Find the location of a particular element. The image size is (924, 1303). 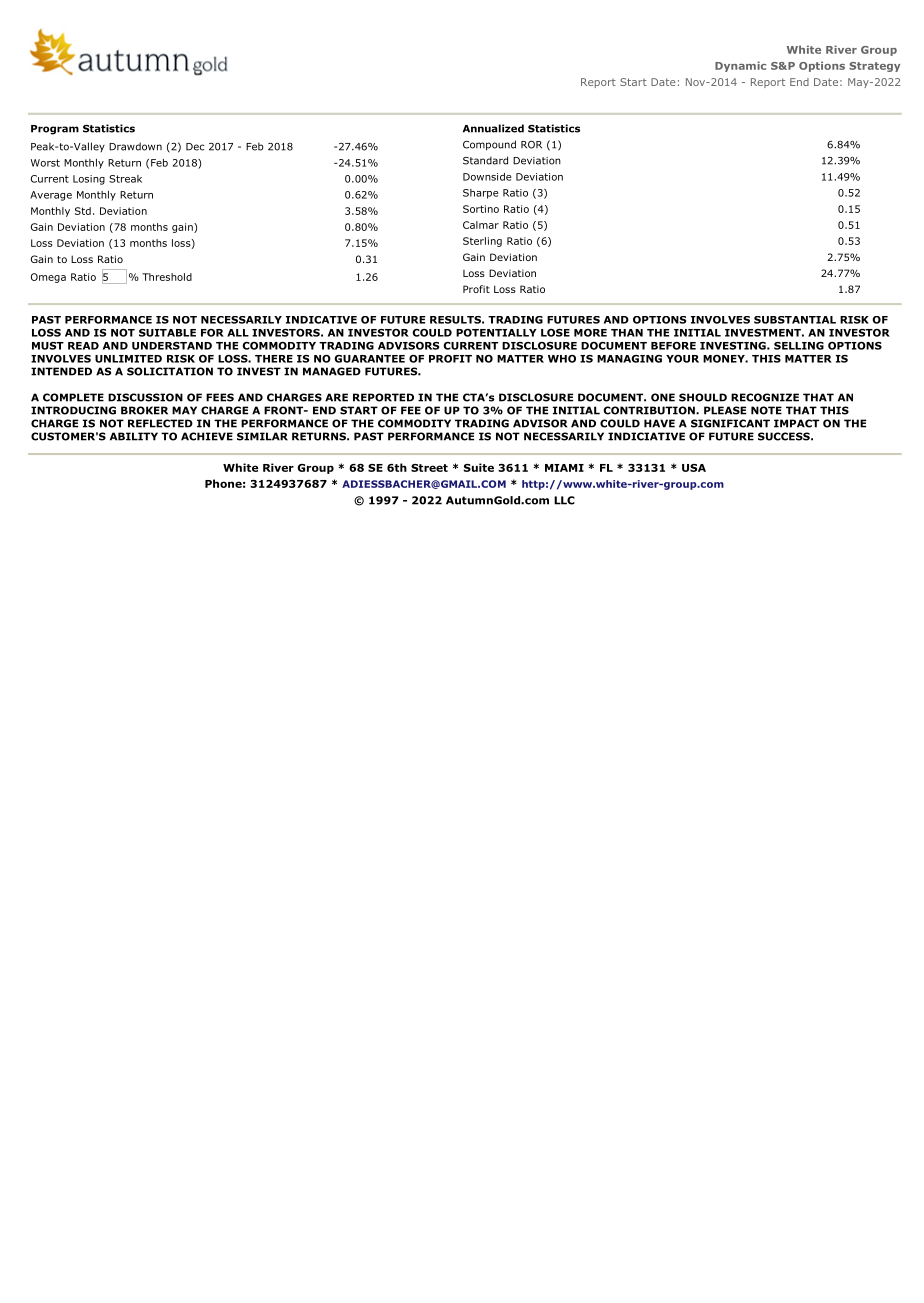

USA is located at coordinates (694, 468).
